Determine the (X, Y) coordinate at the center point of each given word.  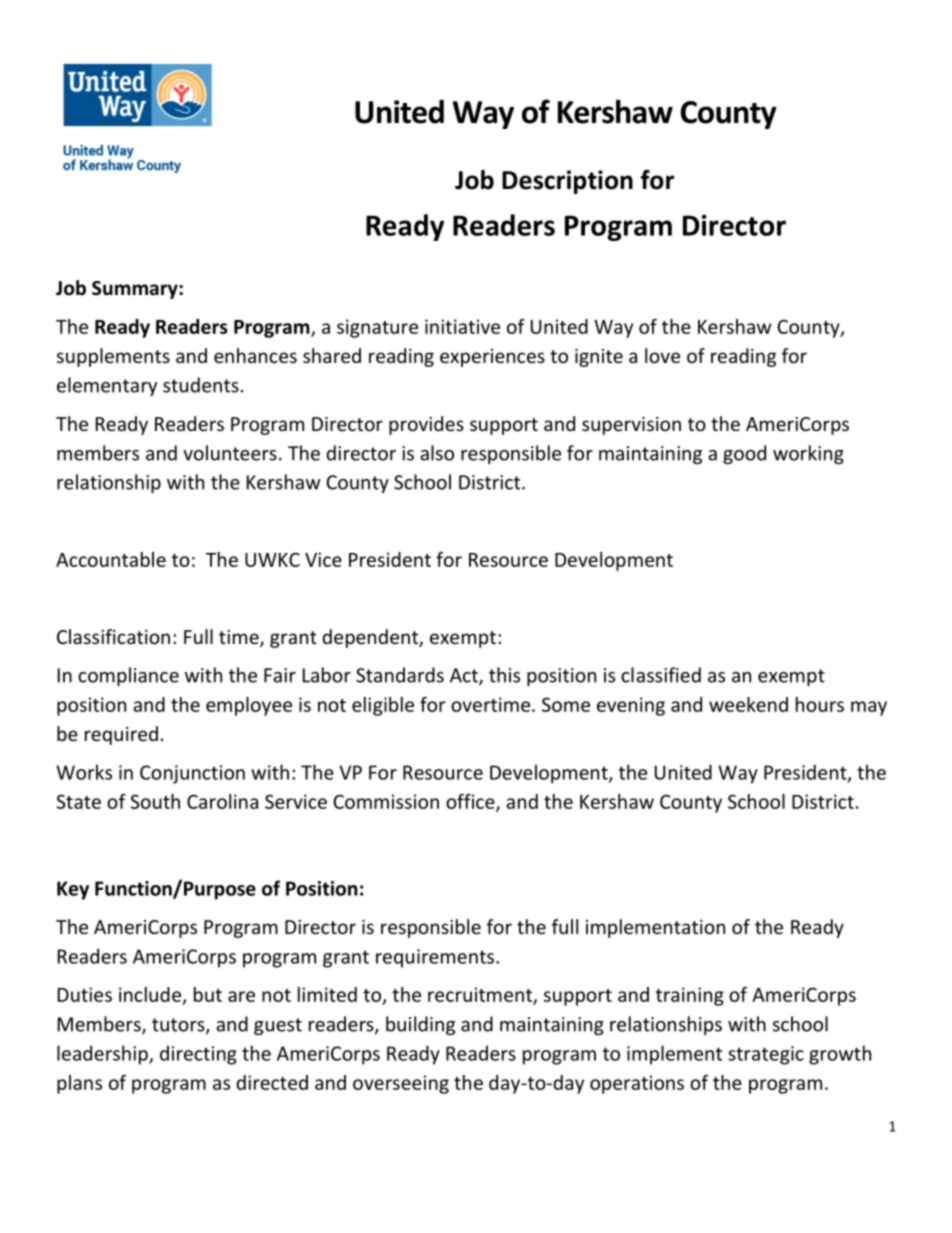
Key (73, 890)
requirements (435, 958)
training (690, 996)
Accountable (111, 559)
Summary (136, 290)
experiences (492, 358)
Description (567, 182)
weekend (748, 704)
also (437, 453)
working (808, 454)
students (201, 385)
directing (198, 1055)
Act (465, 676)
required (121, 735)
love (662, 355)
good (744, 454)
